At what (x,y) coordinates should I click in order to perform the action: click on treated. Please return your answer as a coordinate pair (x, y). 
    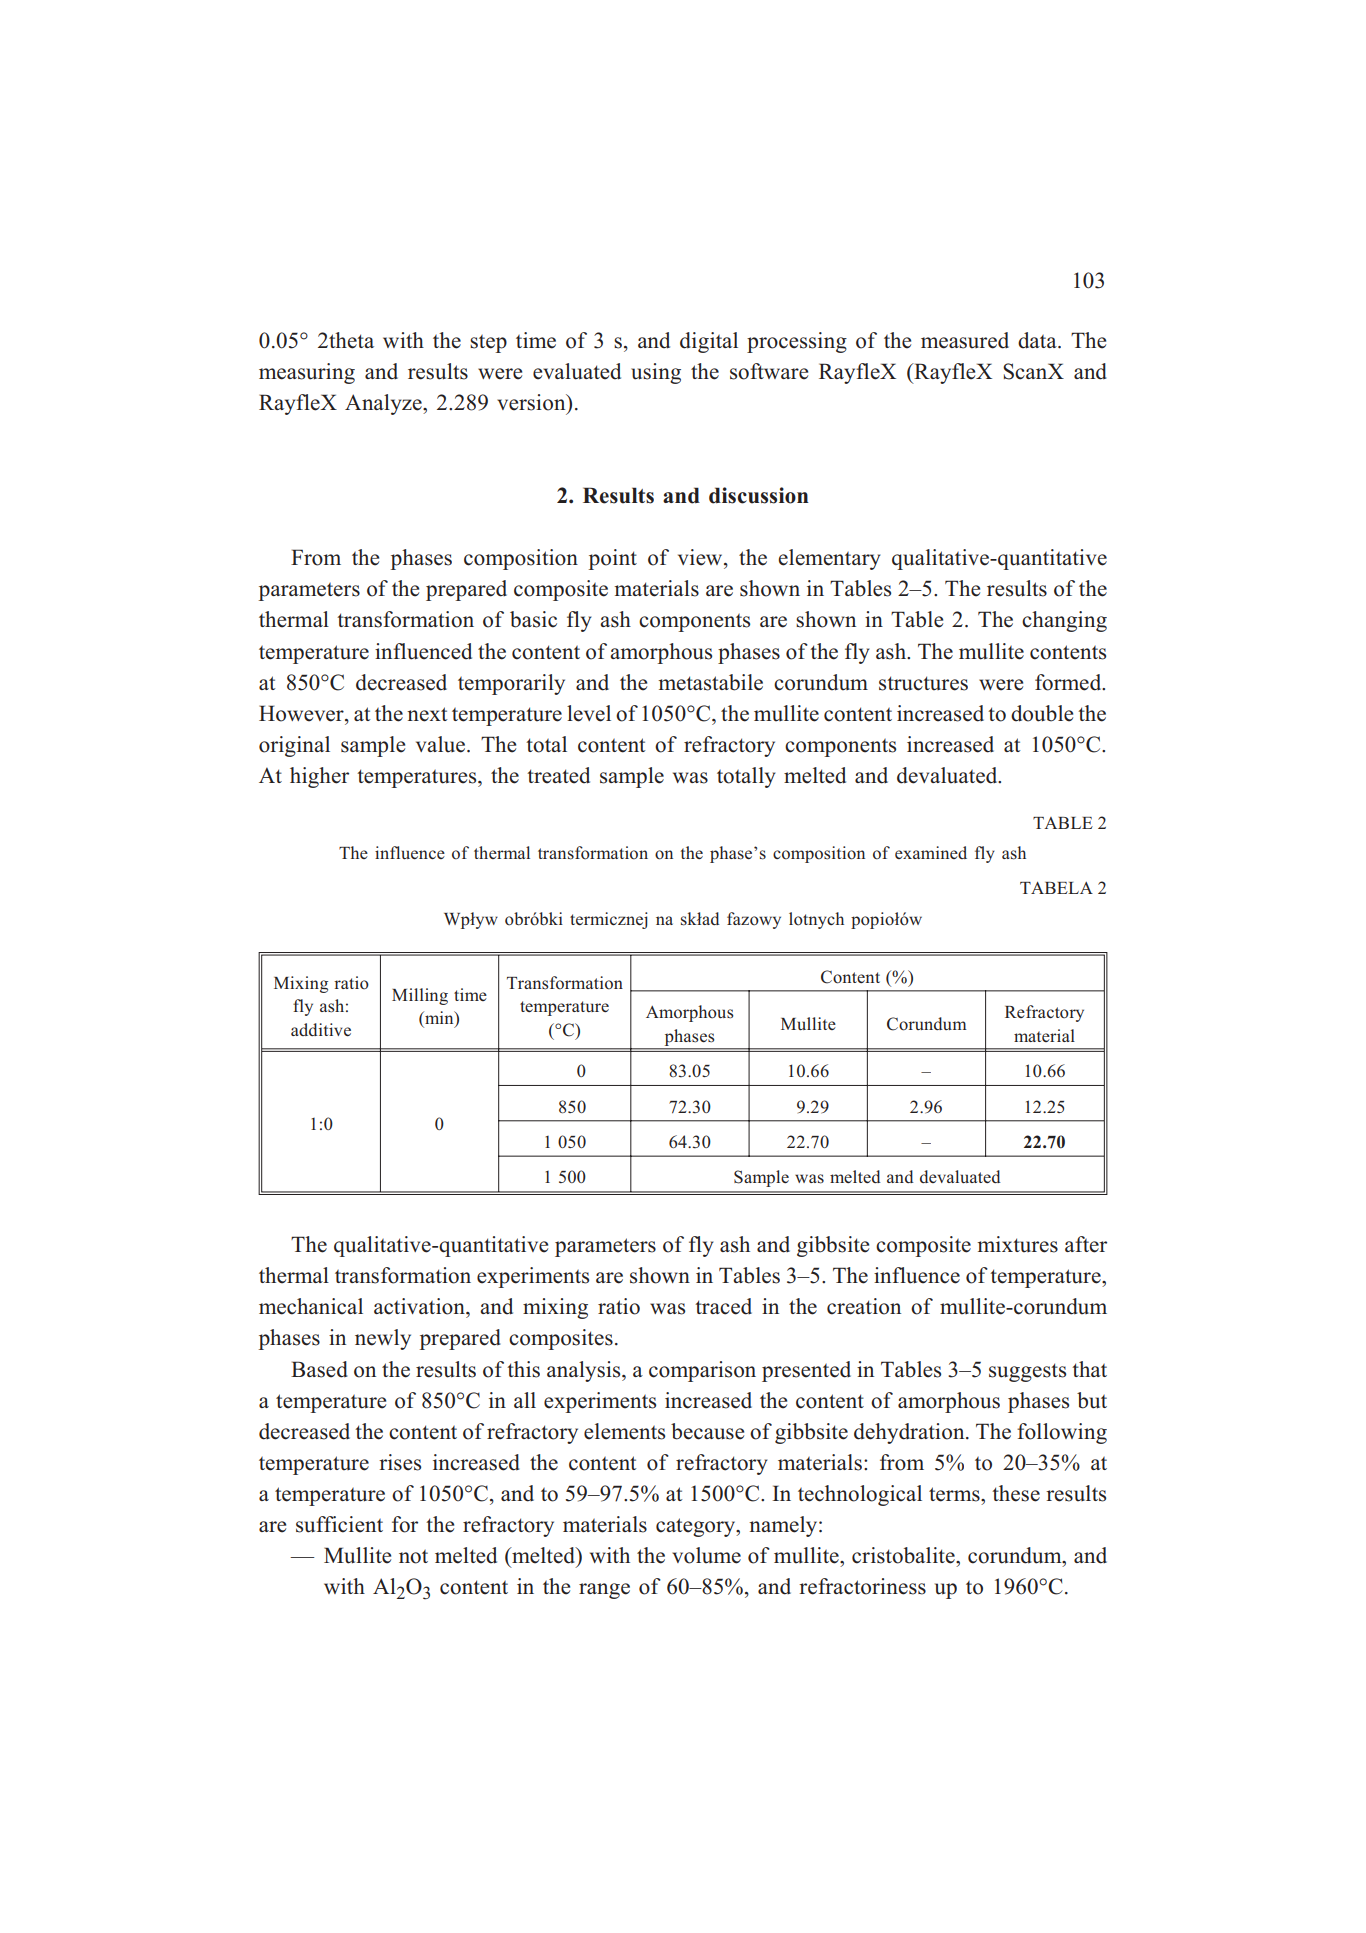
    Looking at the image, I should click on (558, 775).
